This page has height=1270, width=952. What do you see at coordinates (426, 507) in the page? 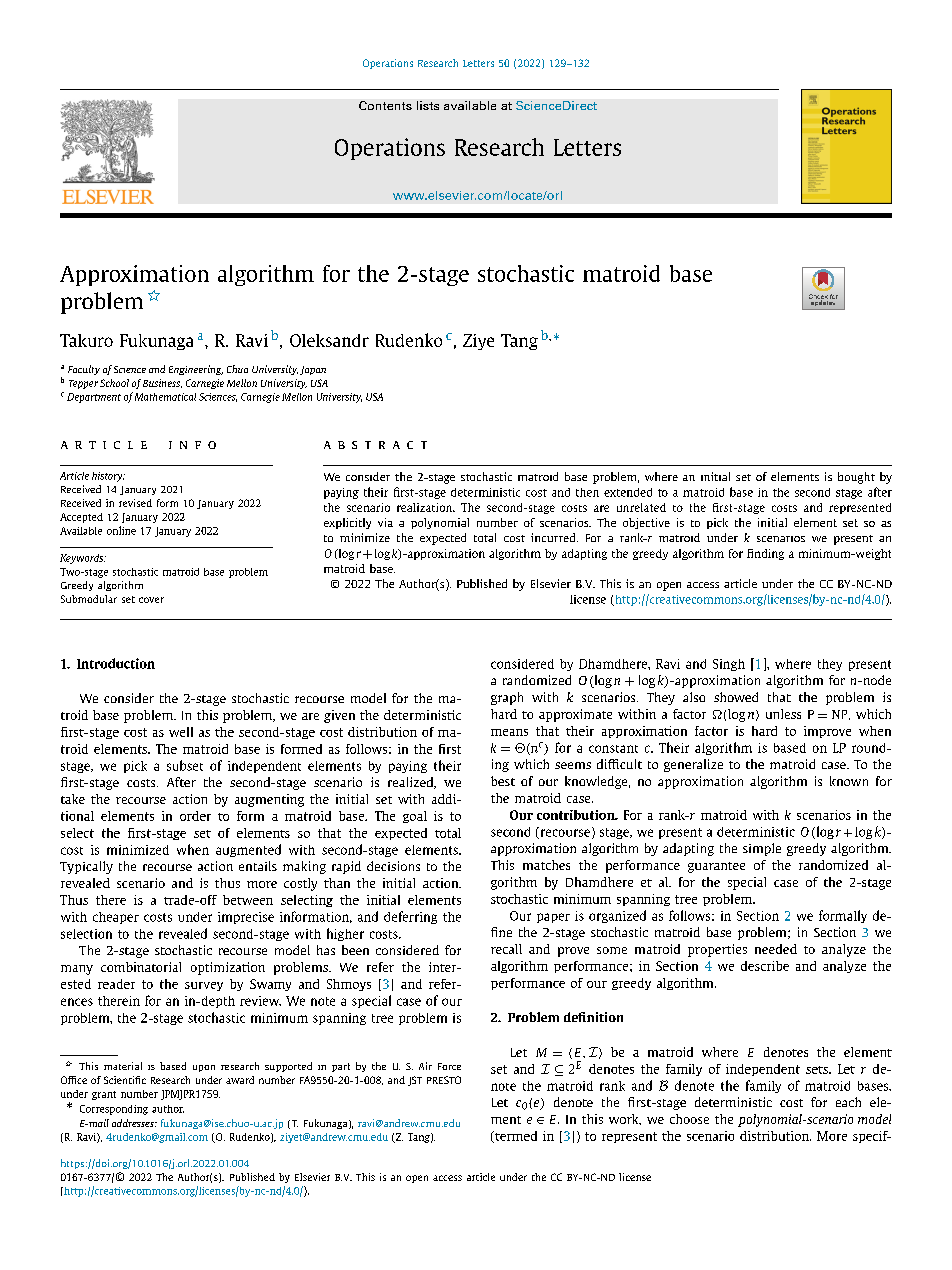
I see `realization` at bounding box center [426, 507].
